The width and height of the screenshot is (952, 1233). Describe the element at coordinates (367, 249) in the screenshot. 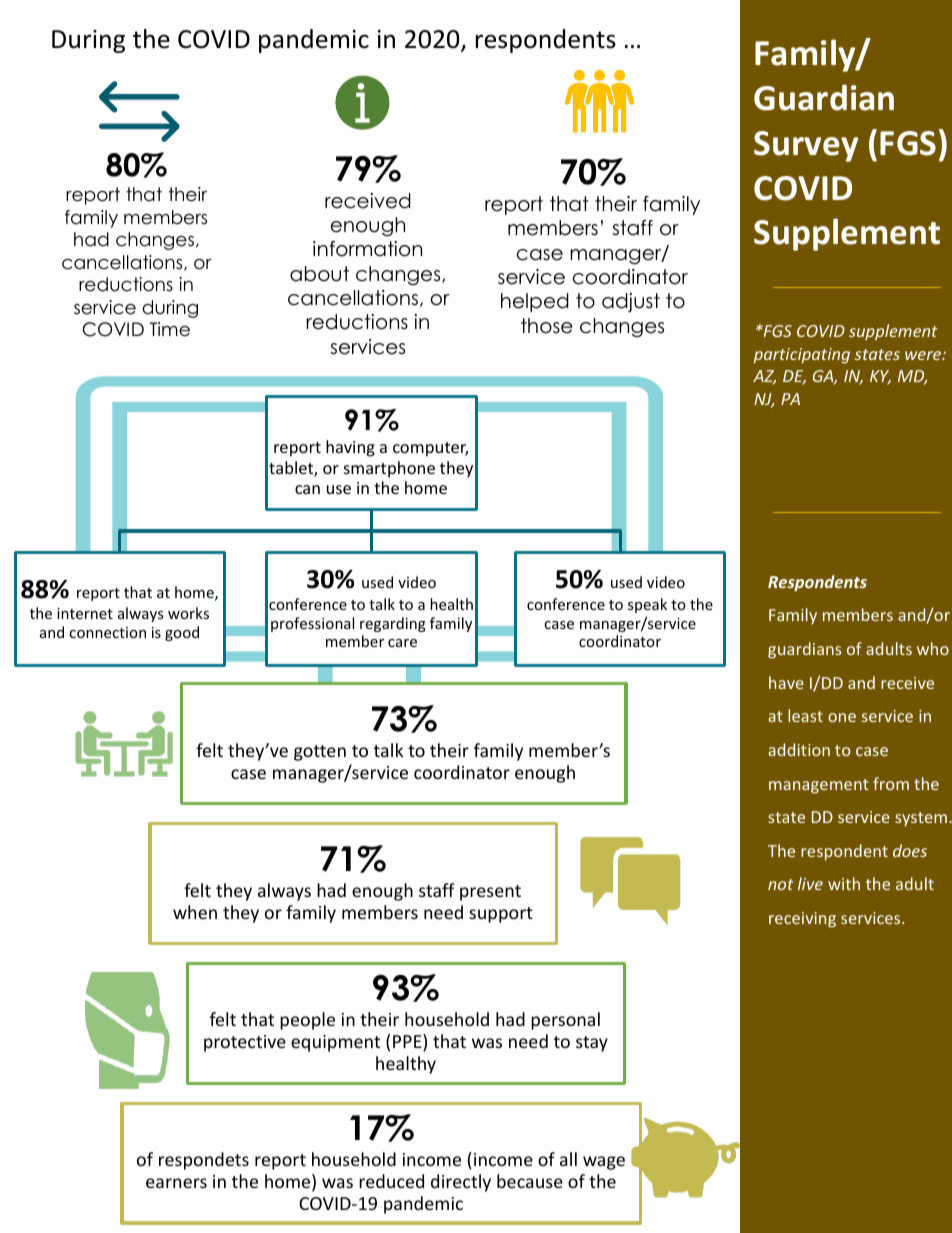

I see `information` at that location.
